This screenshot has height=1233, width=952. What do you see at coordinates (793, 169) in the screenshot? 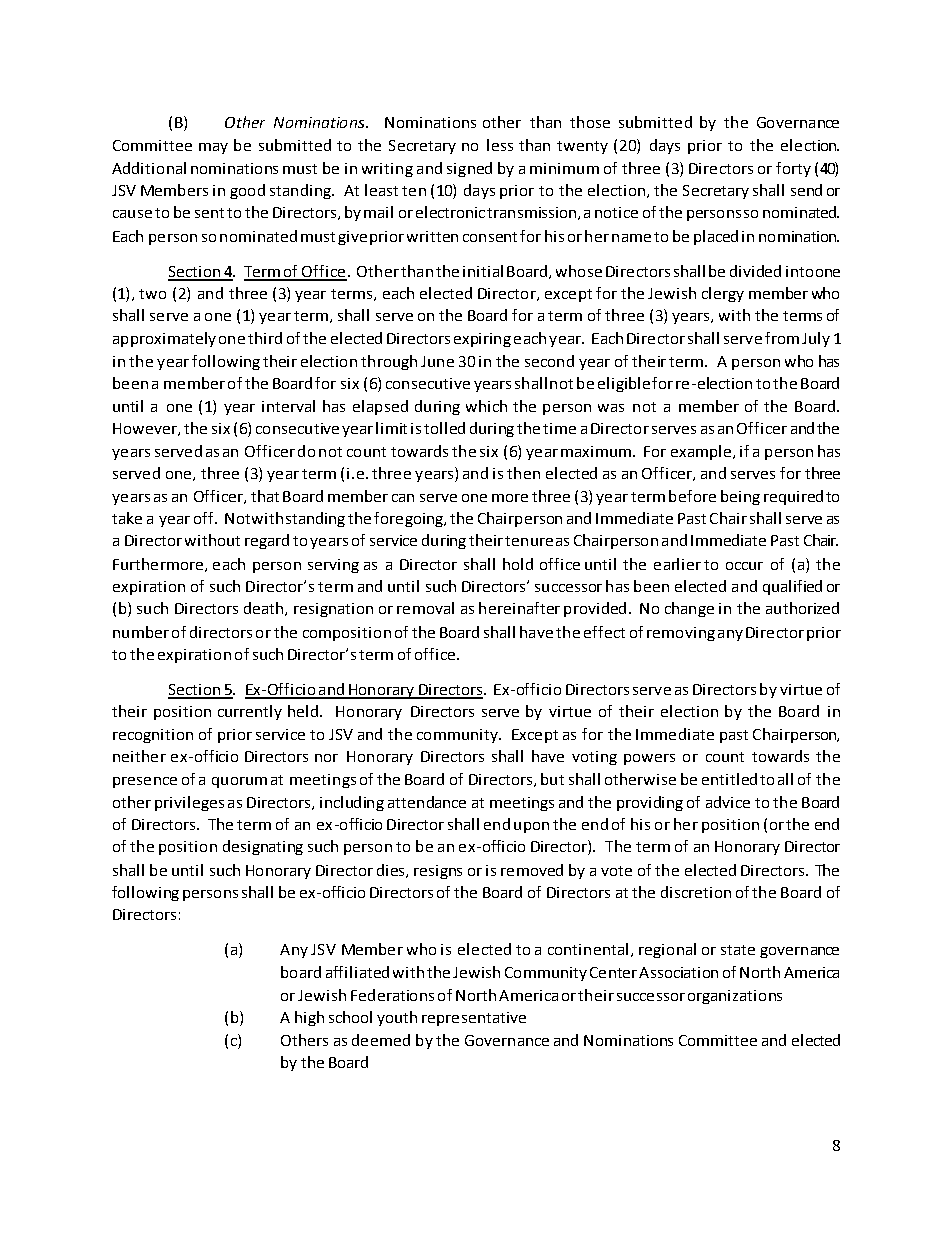
I see `forty` at bounding box center [793, 169].
